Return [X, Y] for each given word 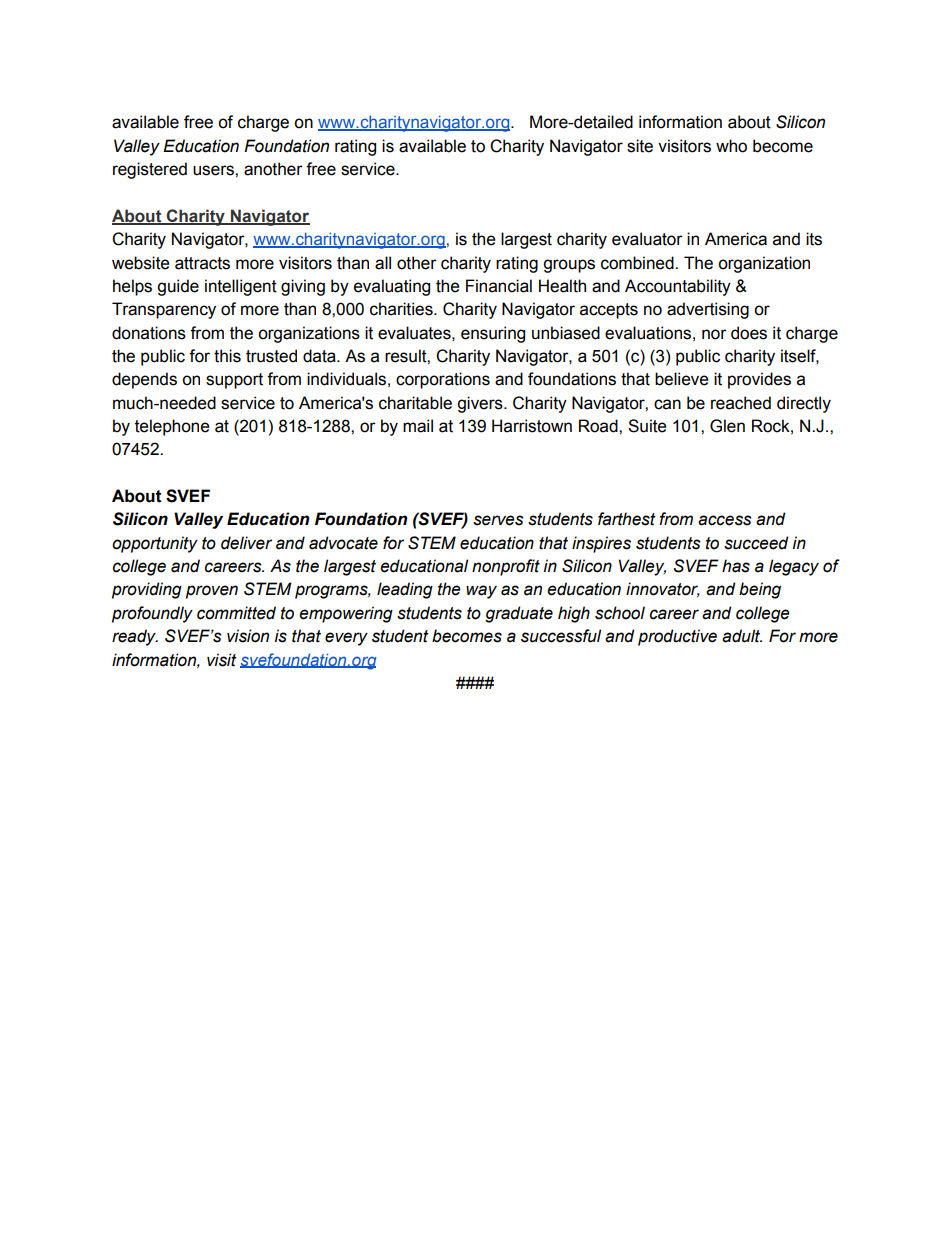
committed [236, 613]
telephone [172, 427]
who [731, 146]
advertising [708, 310]
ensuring [493, 334]
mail [418, 426]
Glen [727, 426]
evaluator [647, 239]
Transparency [164, 310]
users [214, 170]
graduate [519, 614]
